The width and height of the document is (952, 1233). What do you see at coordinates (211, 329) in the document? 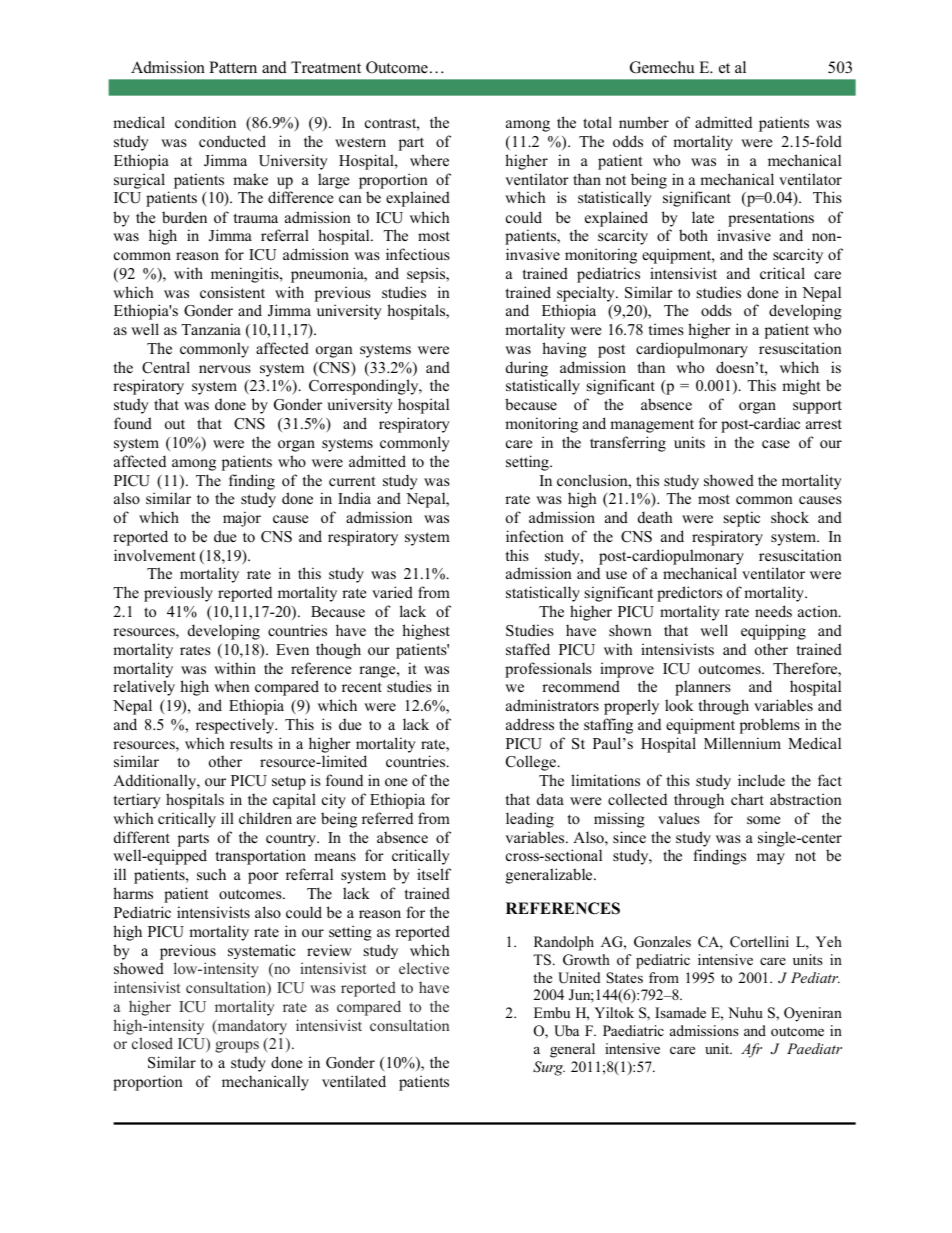
I see `Tanzania` at bounding box center [211, 329].
